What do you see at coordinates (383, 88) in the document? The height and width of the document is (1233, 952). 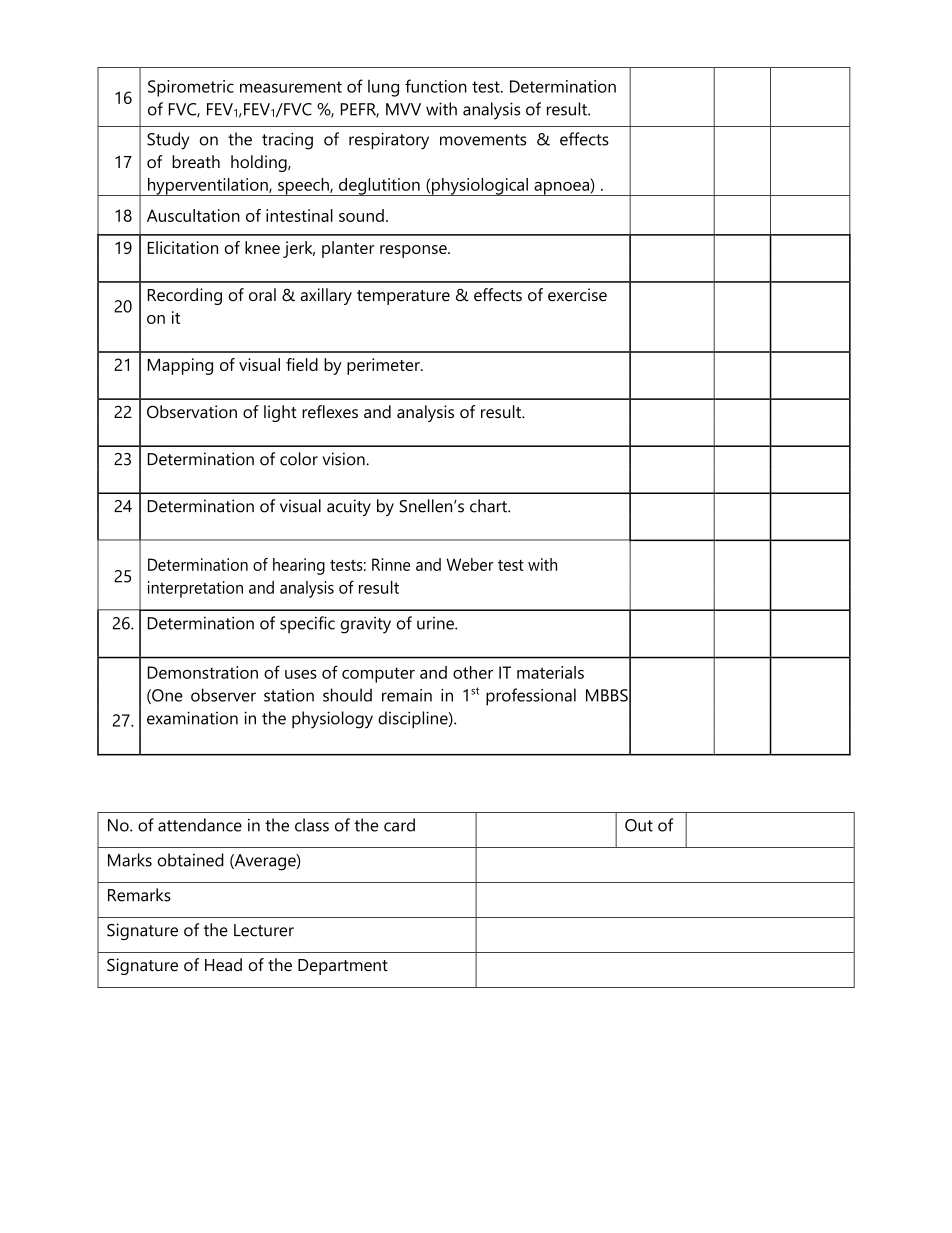 I see `lung` at bounding box center [383, 88].
